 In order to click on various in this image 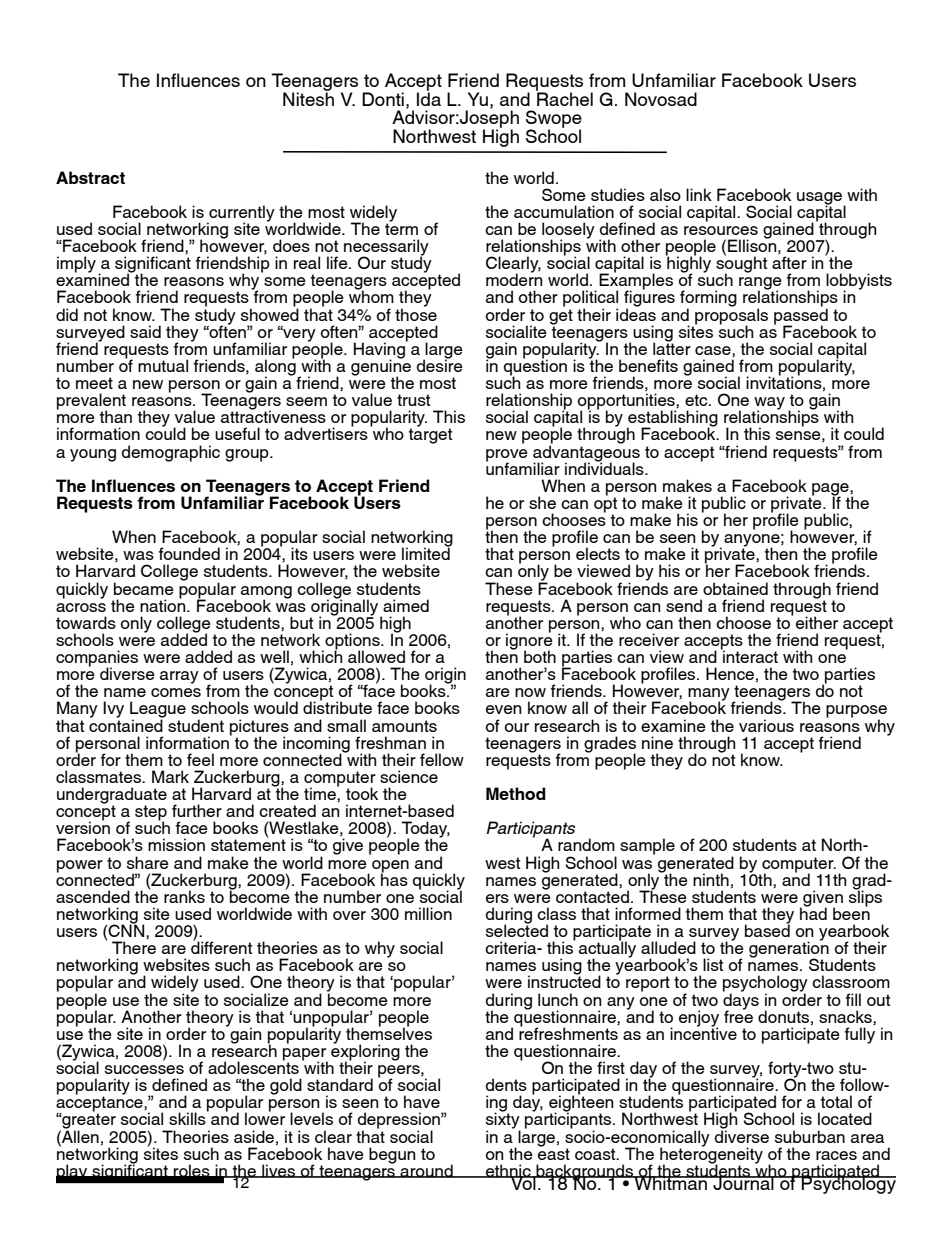, I will do `click(766, 725)`.
